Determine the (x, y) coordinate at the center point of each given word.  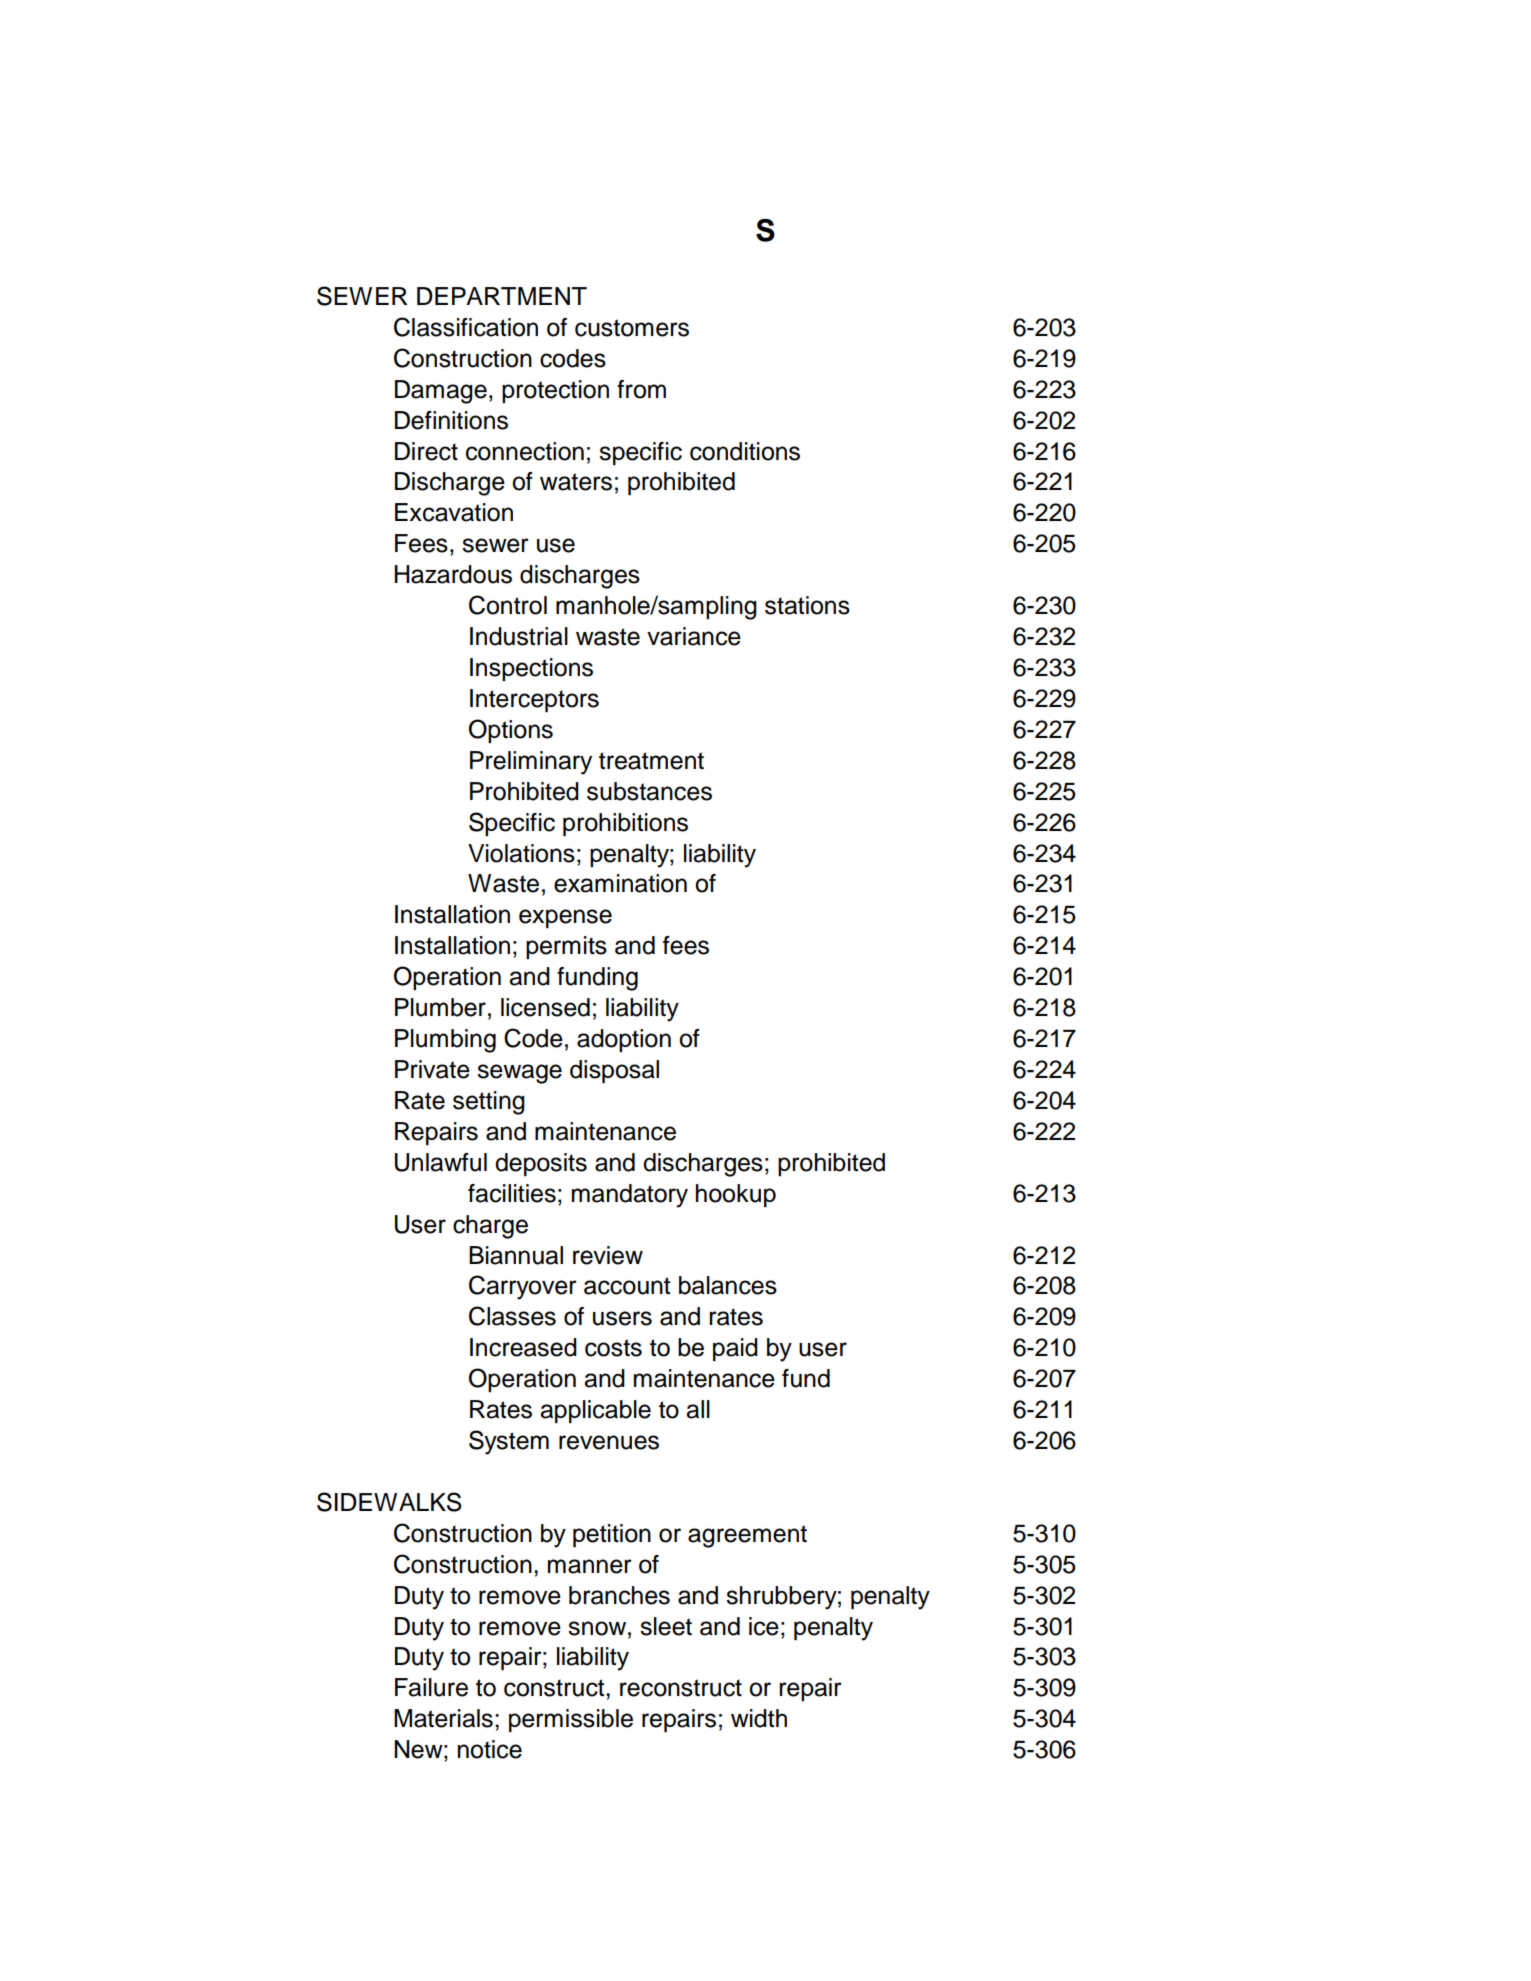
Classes (512, 1316)
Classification (466, 327)
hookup (736, 1195)
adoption (624, 1040)
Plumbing (445, 1041)
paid (735, 1349)
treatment (651, 761)
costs (613, 1348)
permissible (571, 1720)
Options (511, 731)
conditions (745, 451)
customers (632, 328)
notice (490, 1749)
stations (807, 605)
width (759, 1718)
